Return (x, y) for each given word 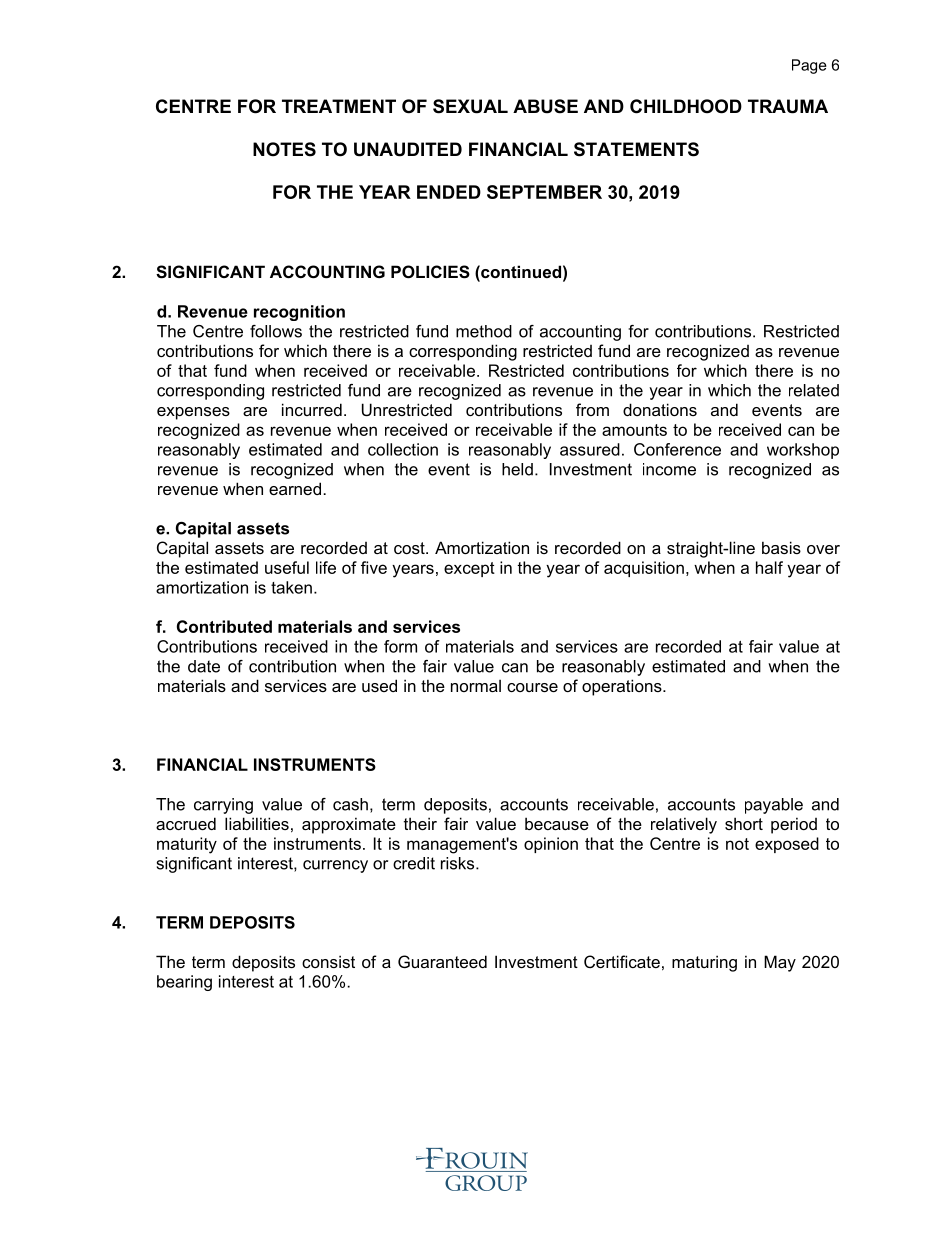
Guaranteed (442, 961)
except (469, 569)
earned (295, 488)
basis (781, 547)
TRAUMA (788, 106)
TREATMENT (339, 106)
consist (328, 961)
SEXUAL (470, 106)
